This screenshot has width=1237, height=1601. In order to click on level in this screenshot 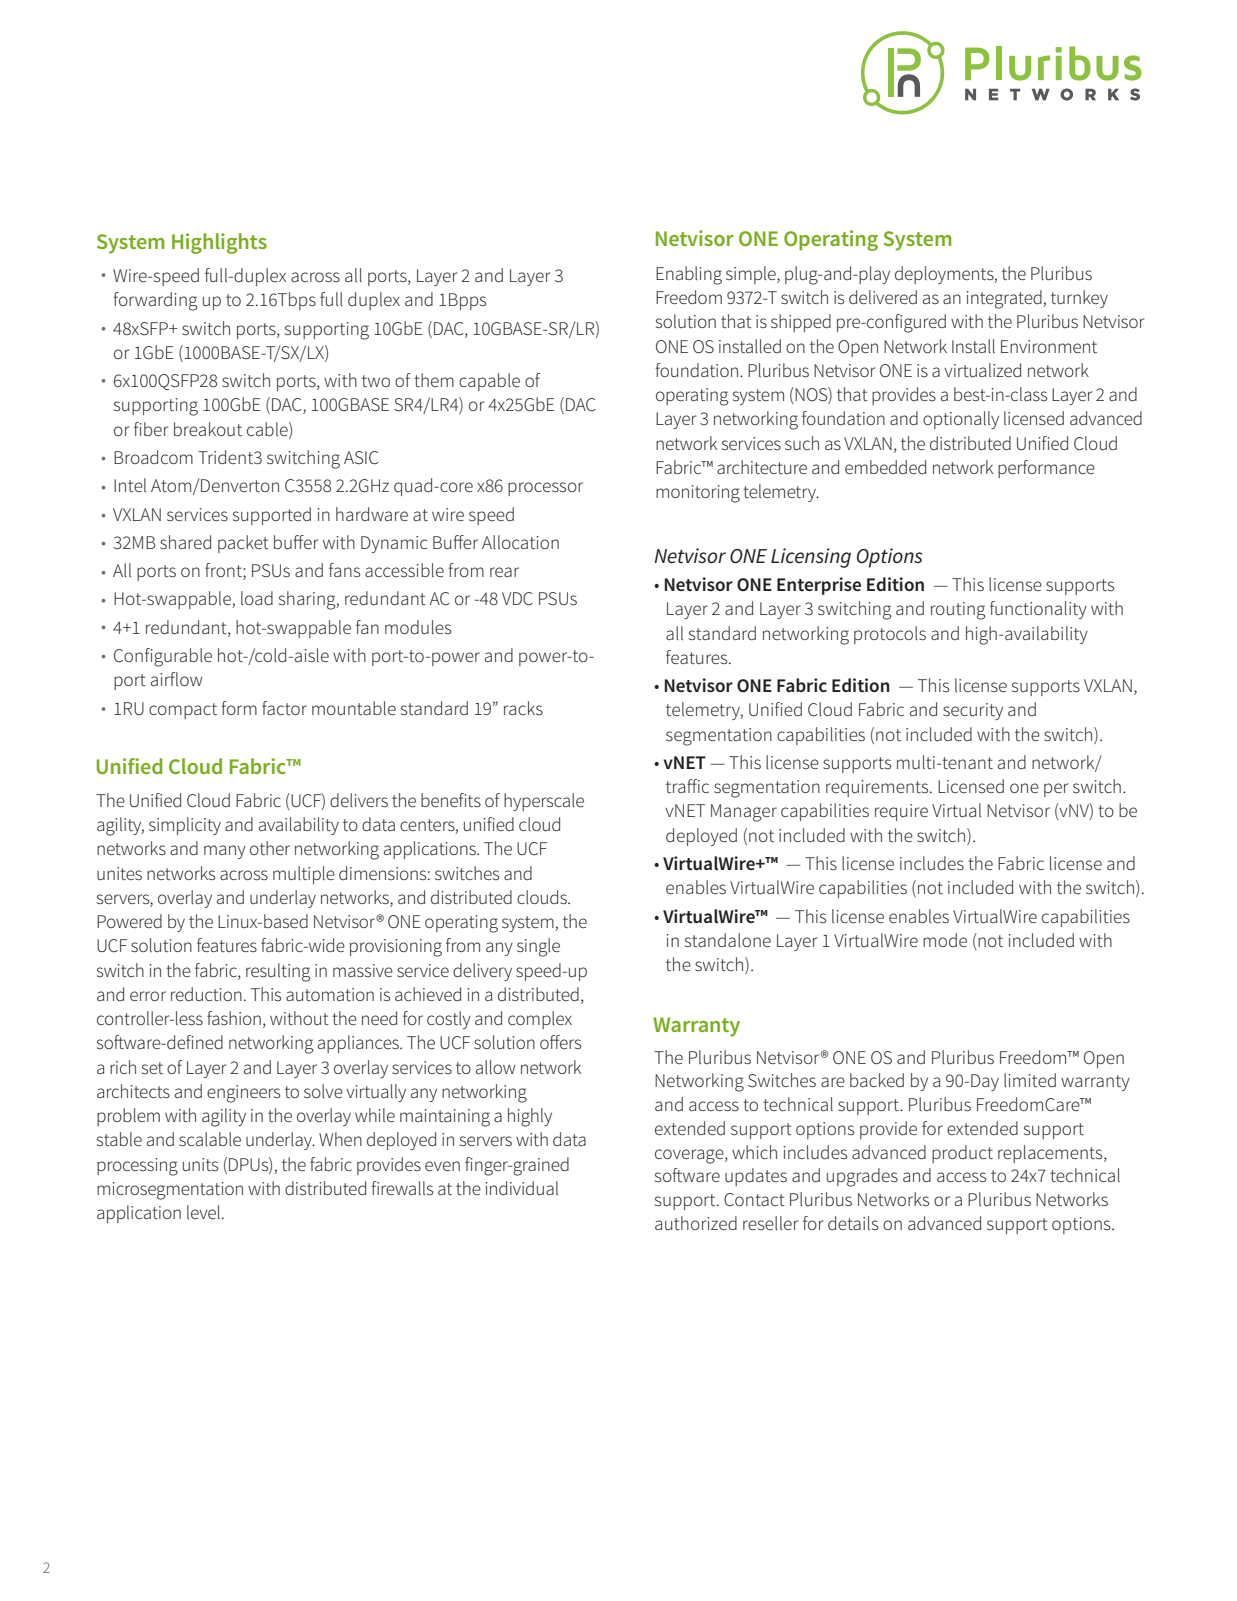, I will do `click(205, 1212)`.
